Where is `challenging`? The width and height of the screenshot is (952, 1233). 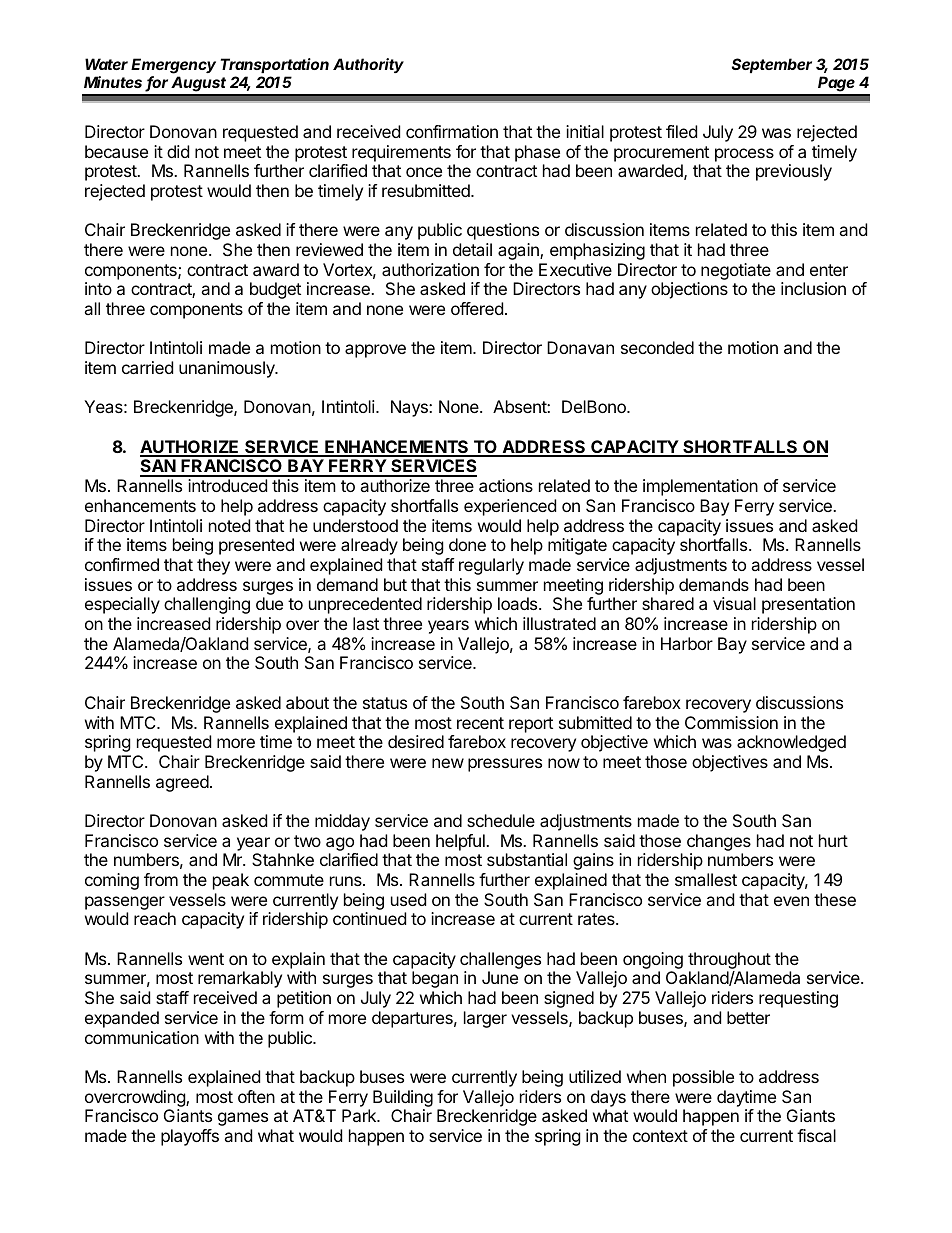 challenging is located at coordinates (207, 605).
